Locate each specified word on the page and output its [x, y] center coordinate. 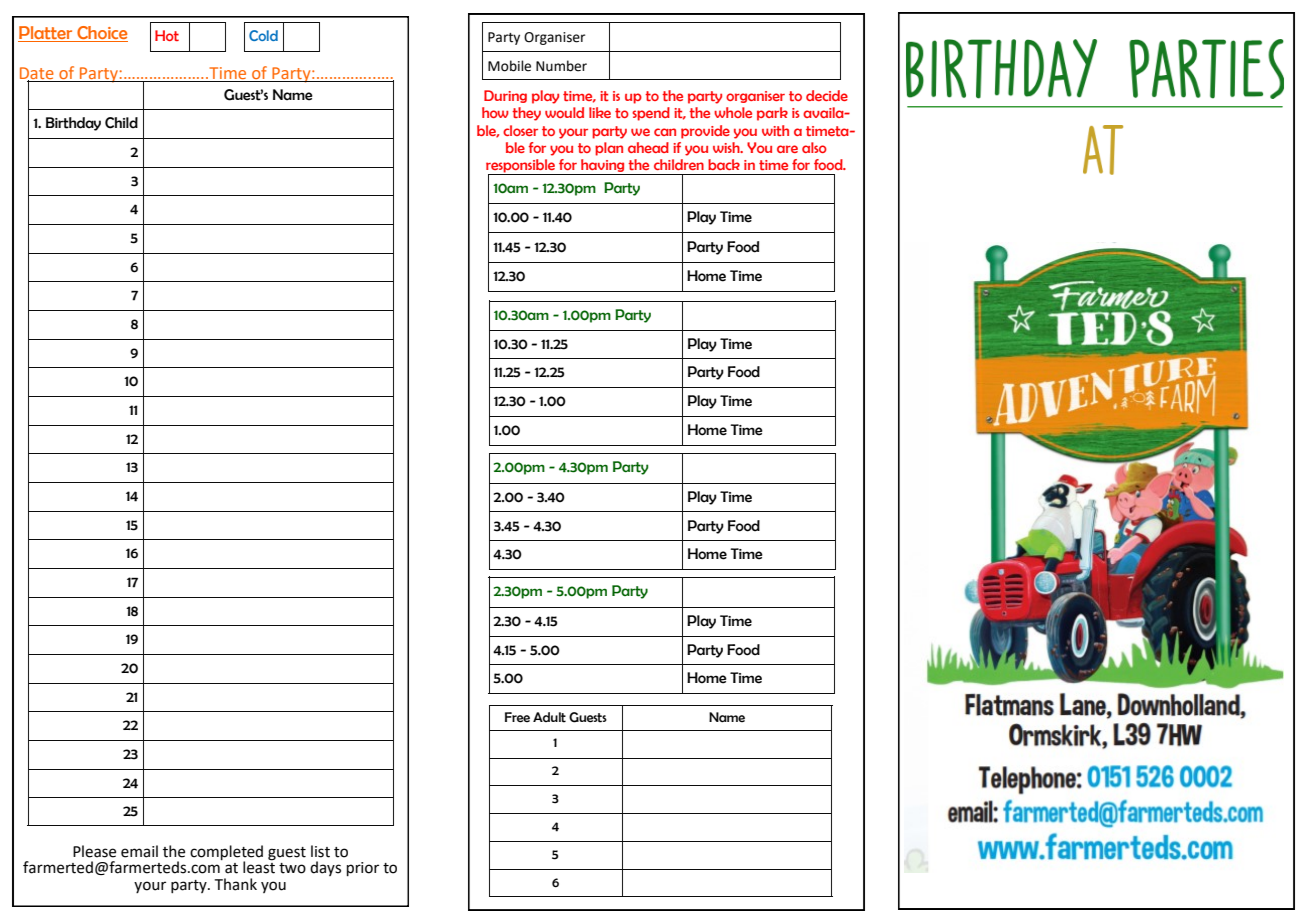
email [139, 851]
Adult [549, 717]
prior [363, 869]
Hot [167, 35]
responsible [522, 167]
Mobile [509, 66]
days [325, 868]
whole [733, 112]
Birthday [73, 124]
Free [517, 717]
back [724, 164]
